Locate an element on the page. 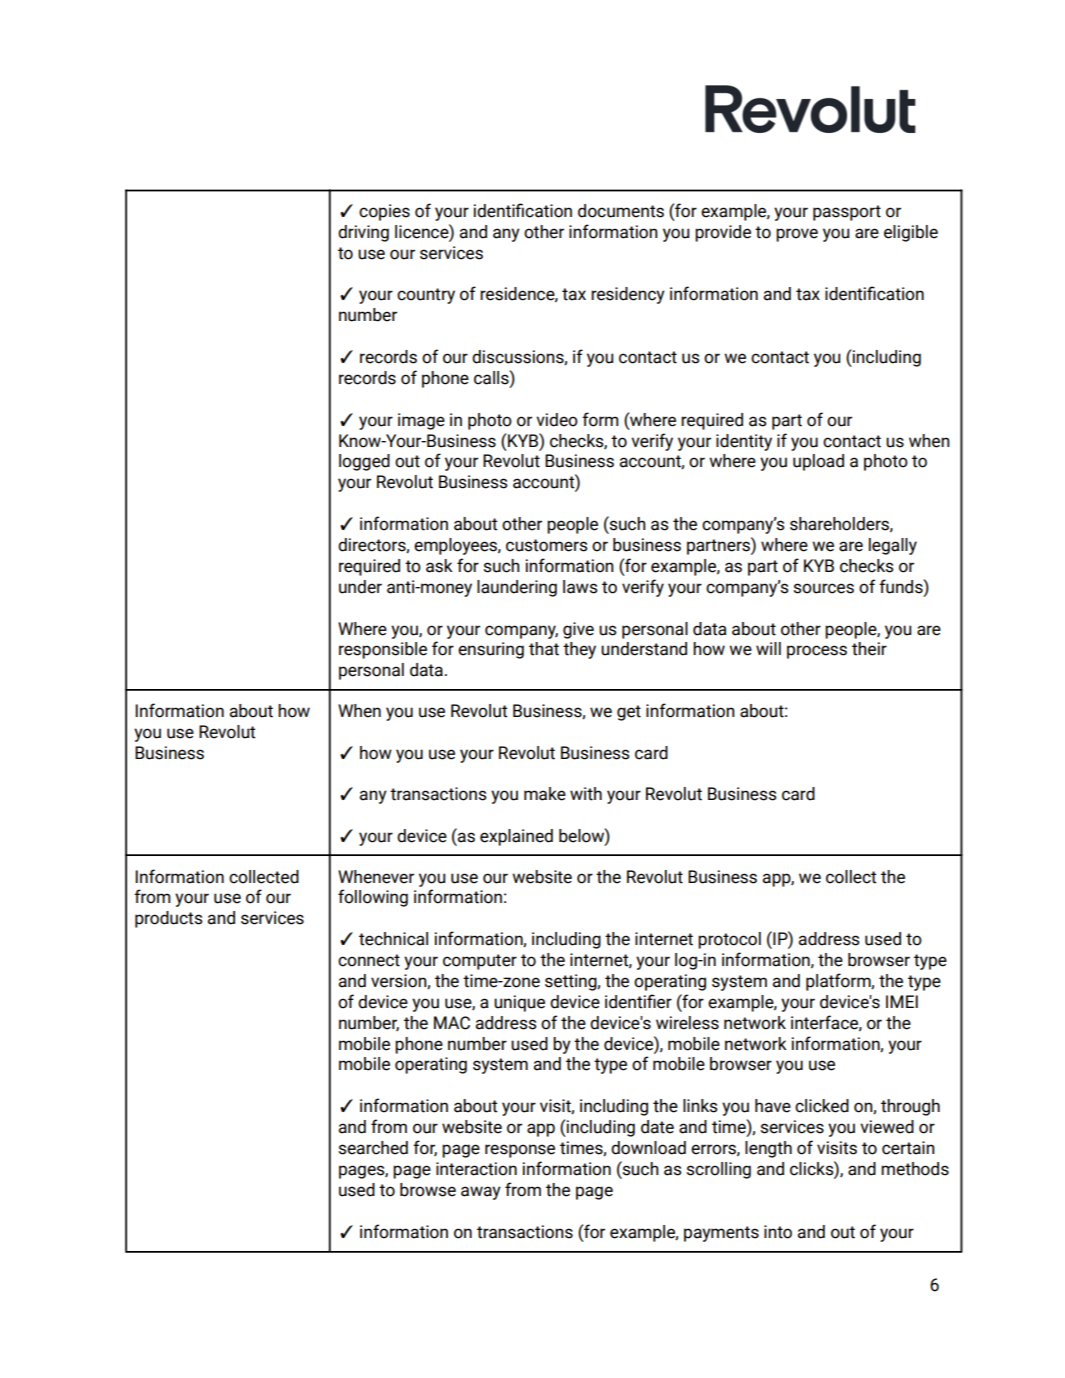 This page has width=1065, height=1378. prove is located at coordinates (797, 235).
